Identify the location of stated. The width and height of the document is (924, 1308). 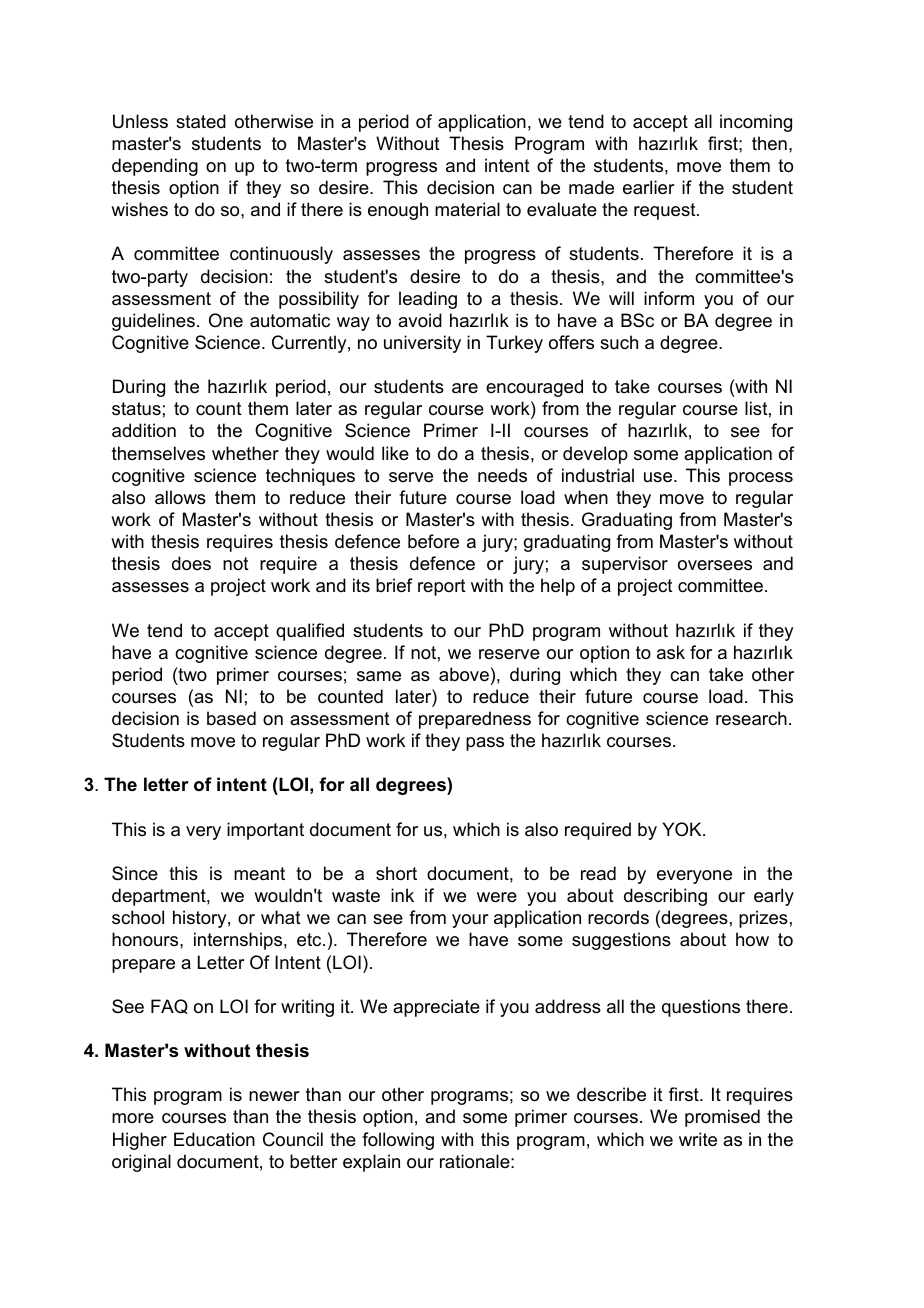
(201, 121).
